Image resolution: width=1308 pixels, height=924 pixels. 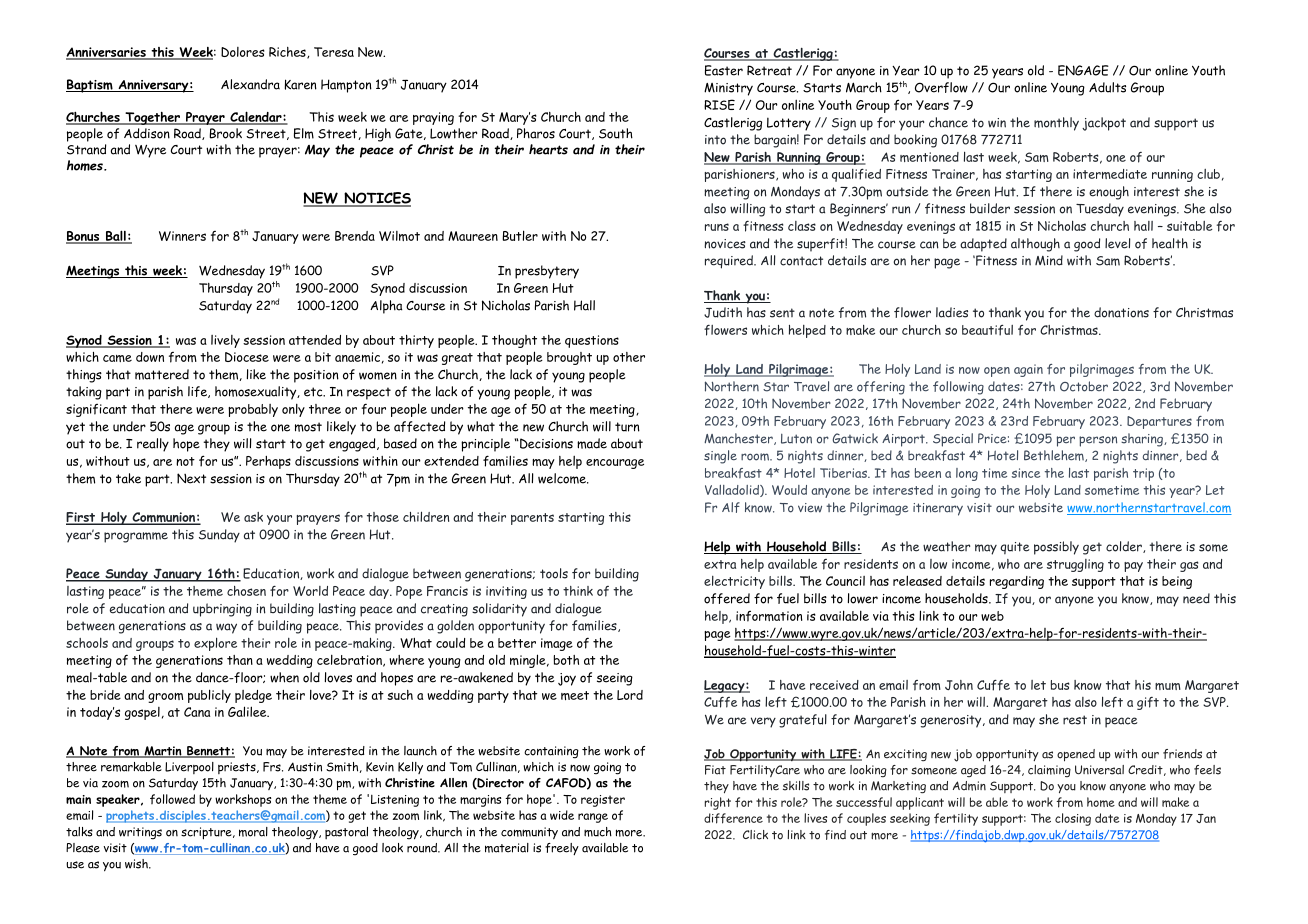 What do you see at coordinates (1049, 260) in the screenshot?
I see `Mind` at bounding box center [1049, 260].
